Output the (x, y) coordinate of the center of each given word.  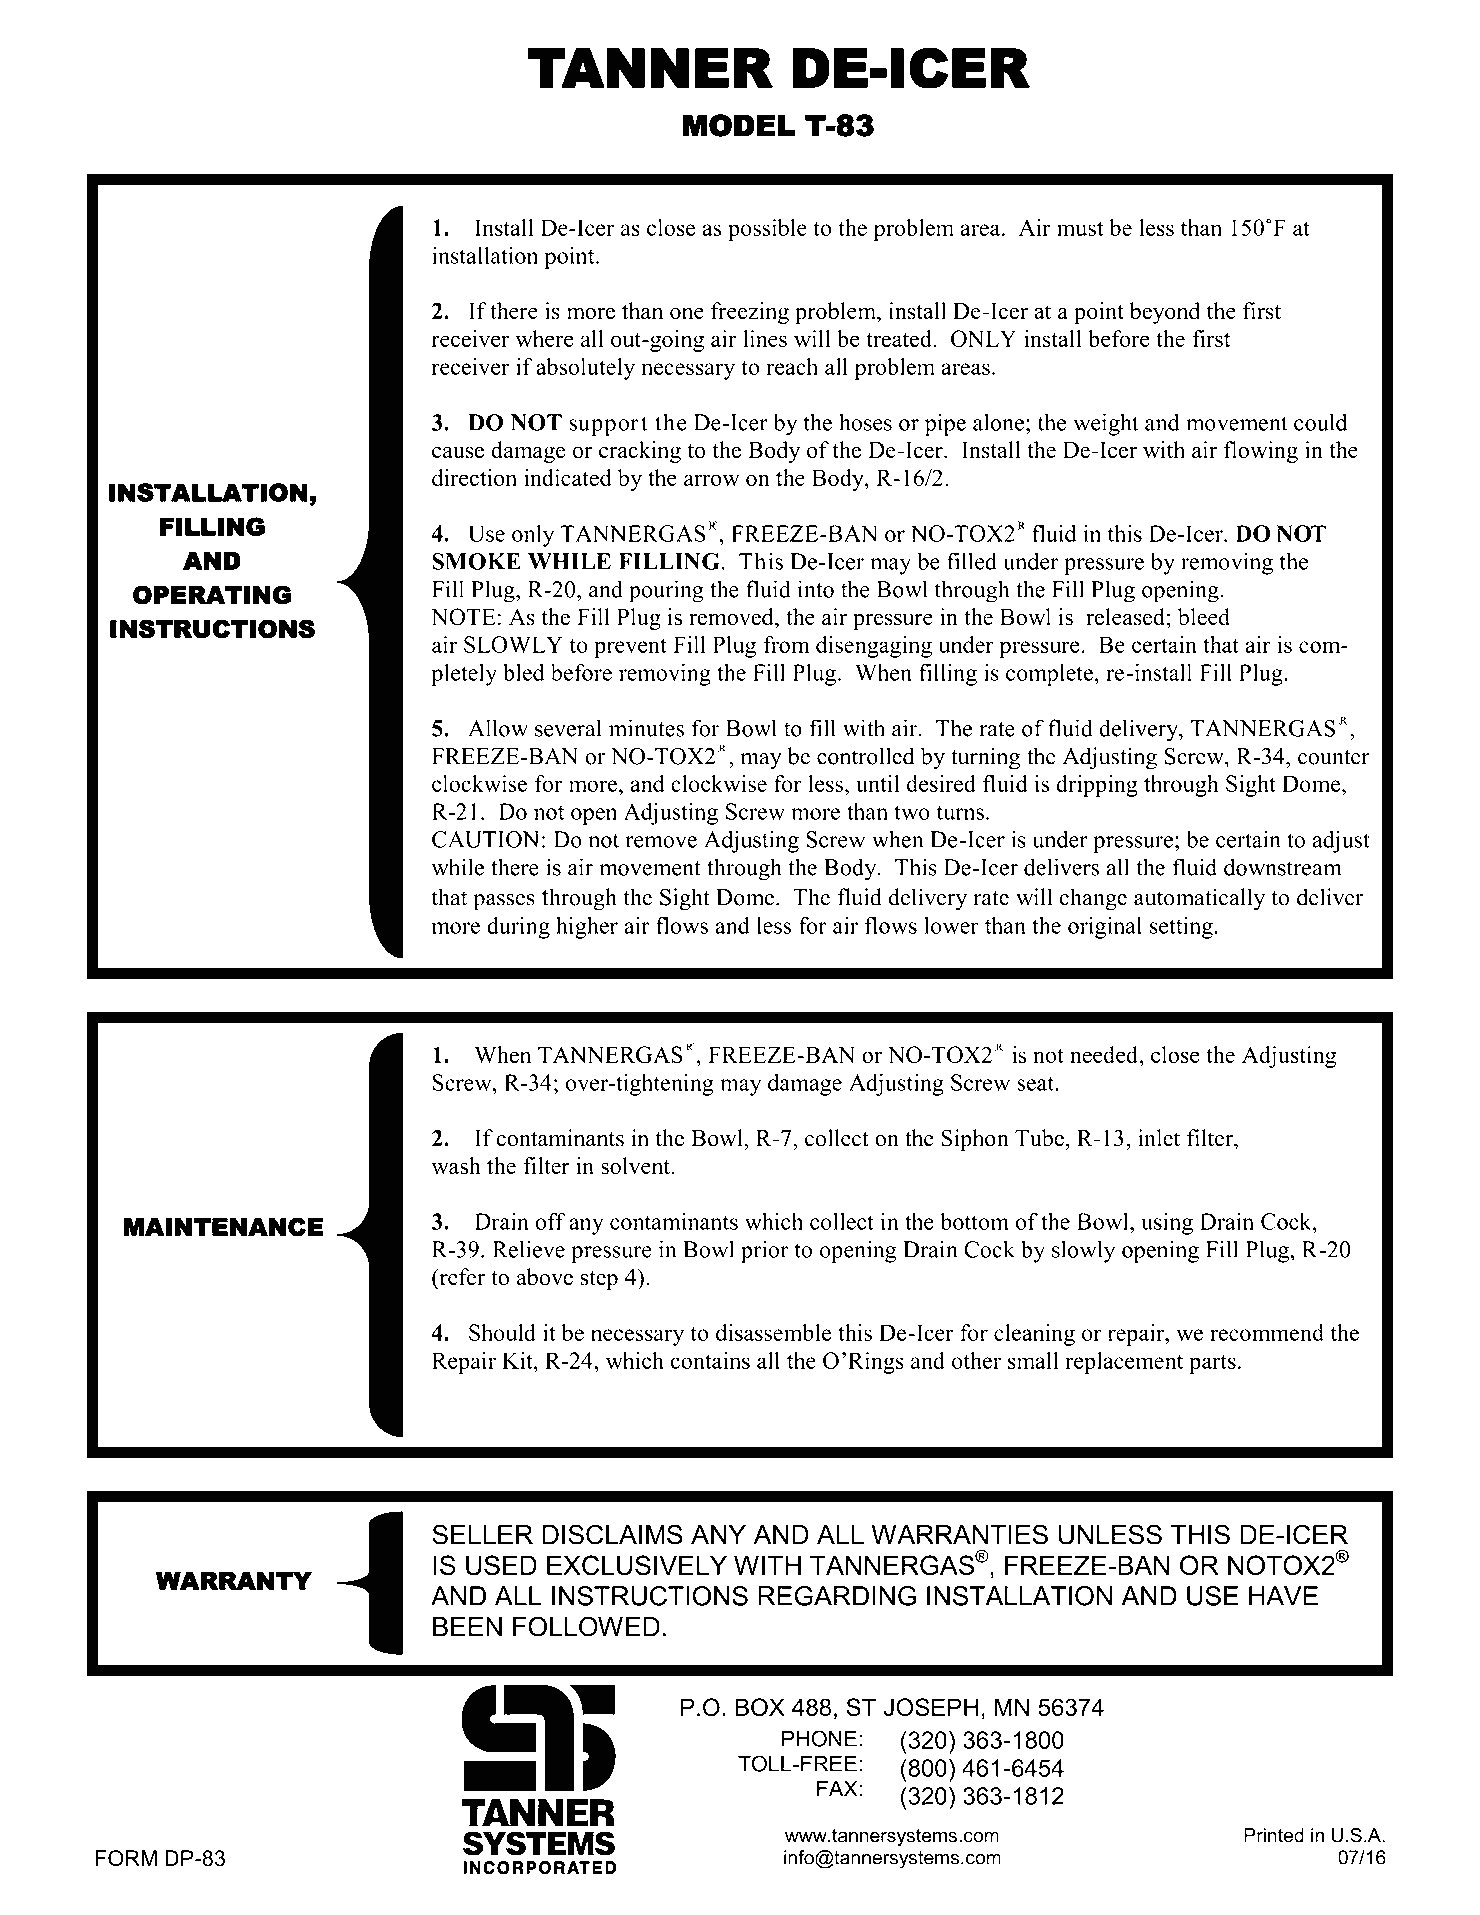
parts (1212, 1364)
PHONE (819, 1738)
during (518, 927)
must (1080, 228)
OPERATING (212, 595)
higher (587, 928)
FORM (126, 1858)
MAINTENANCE (223, 1227)
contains (710, 1360)
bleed (1204, 617)
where (544, 338)
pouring (666, 591)
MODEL (738, 125)
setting (1182, 928)
